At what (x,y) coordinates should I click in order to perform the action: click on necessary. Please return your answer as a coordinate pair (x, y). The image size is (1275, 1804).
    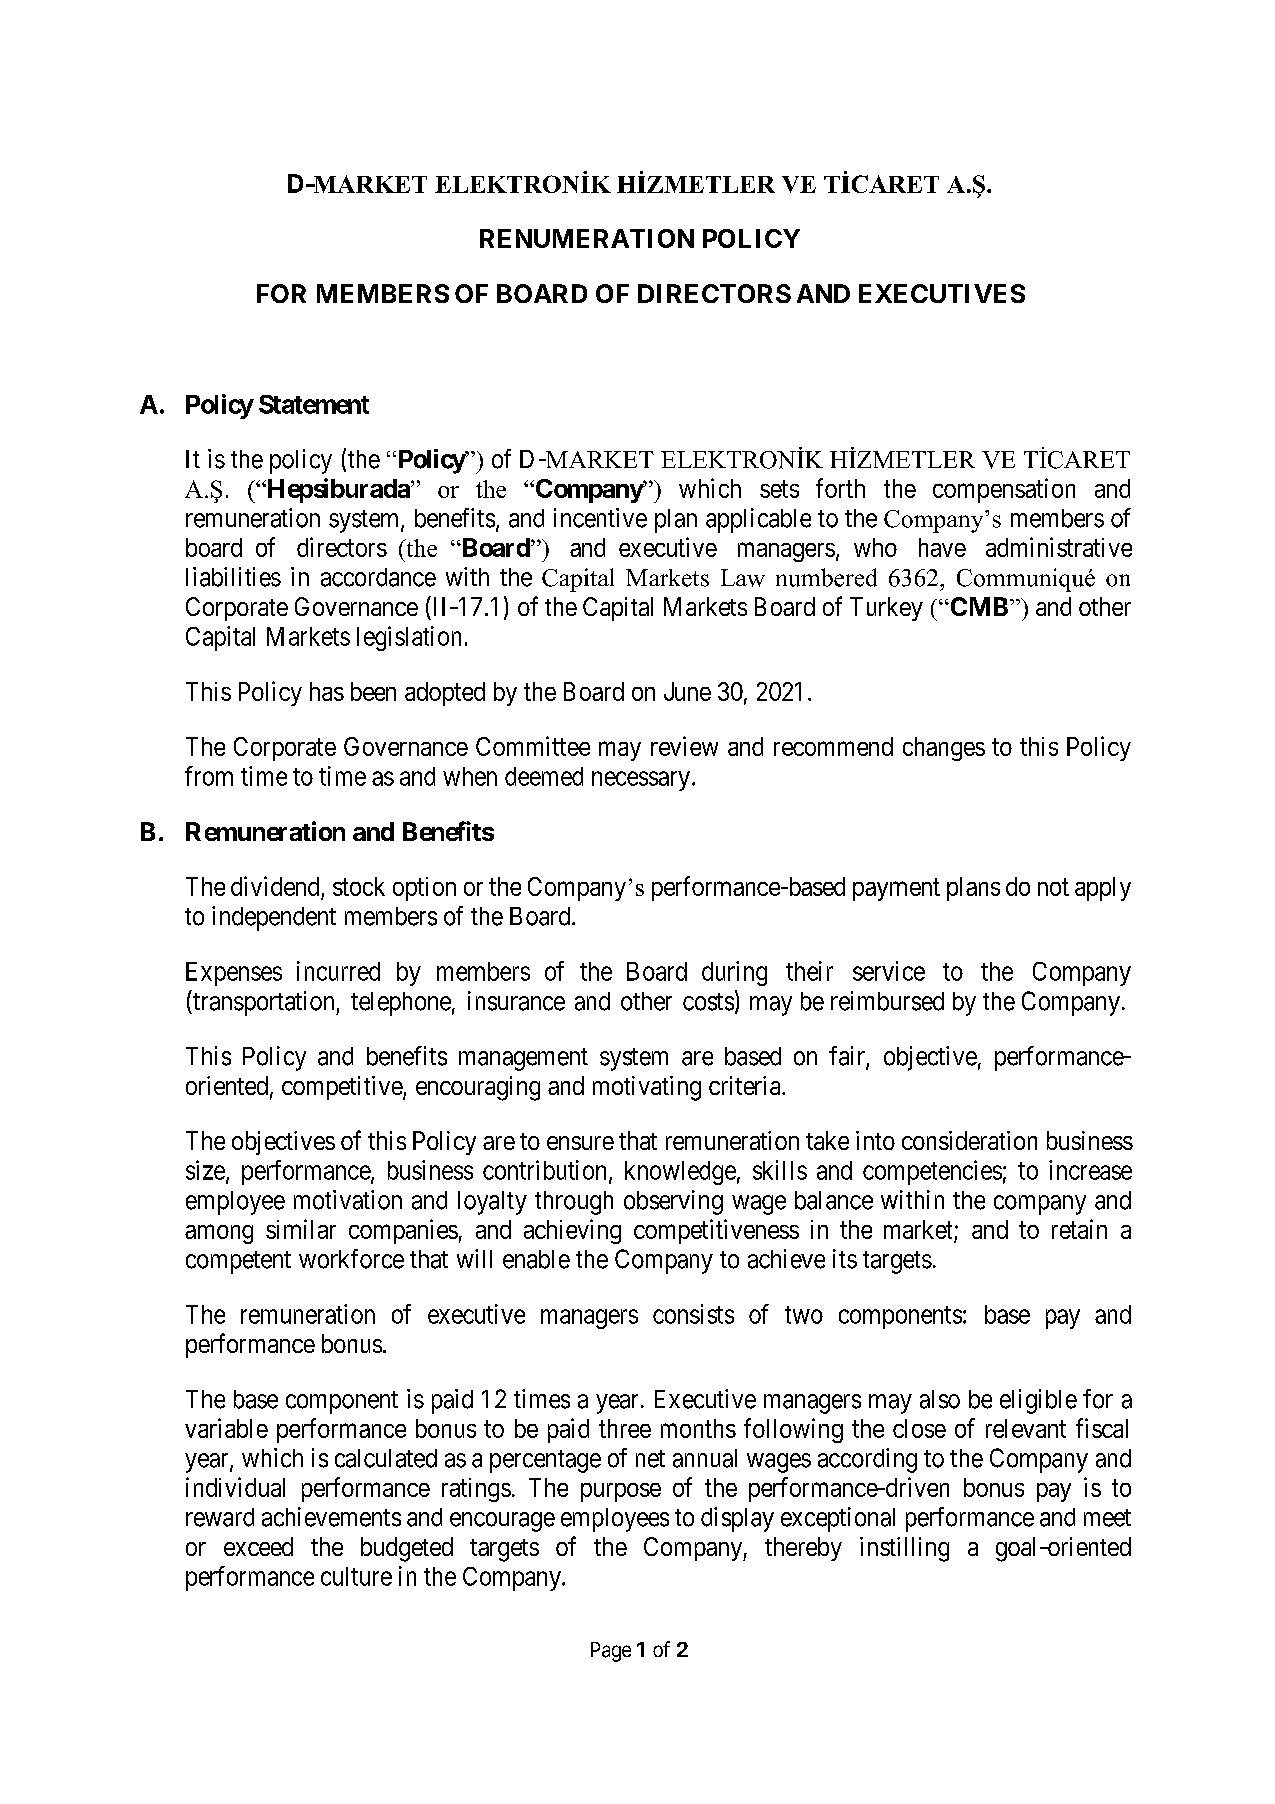
    Looking at the image, I should click on (641, 781).
